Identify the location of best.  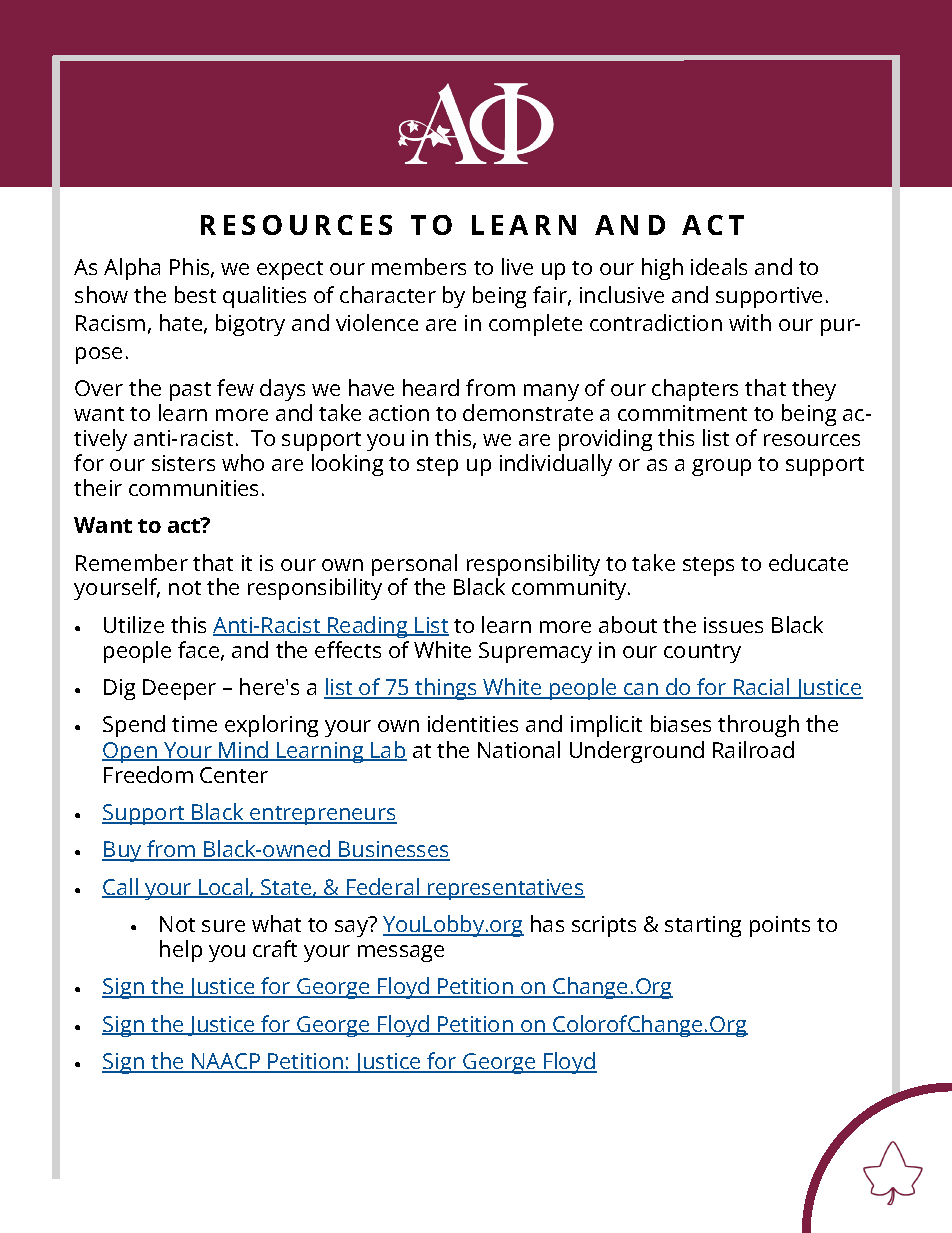
(195, 294).
